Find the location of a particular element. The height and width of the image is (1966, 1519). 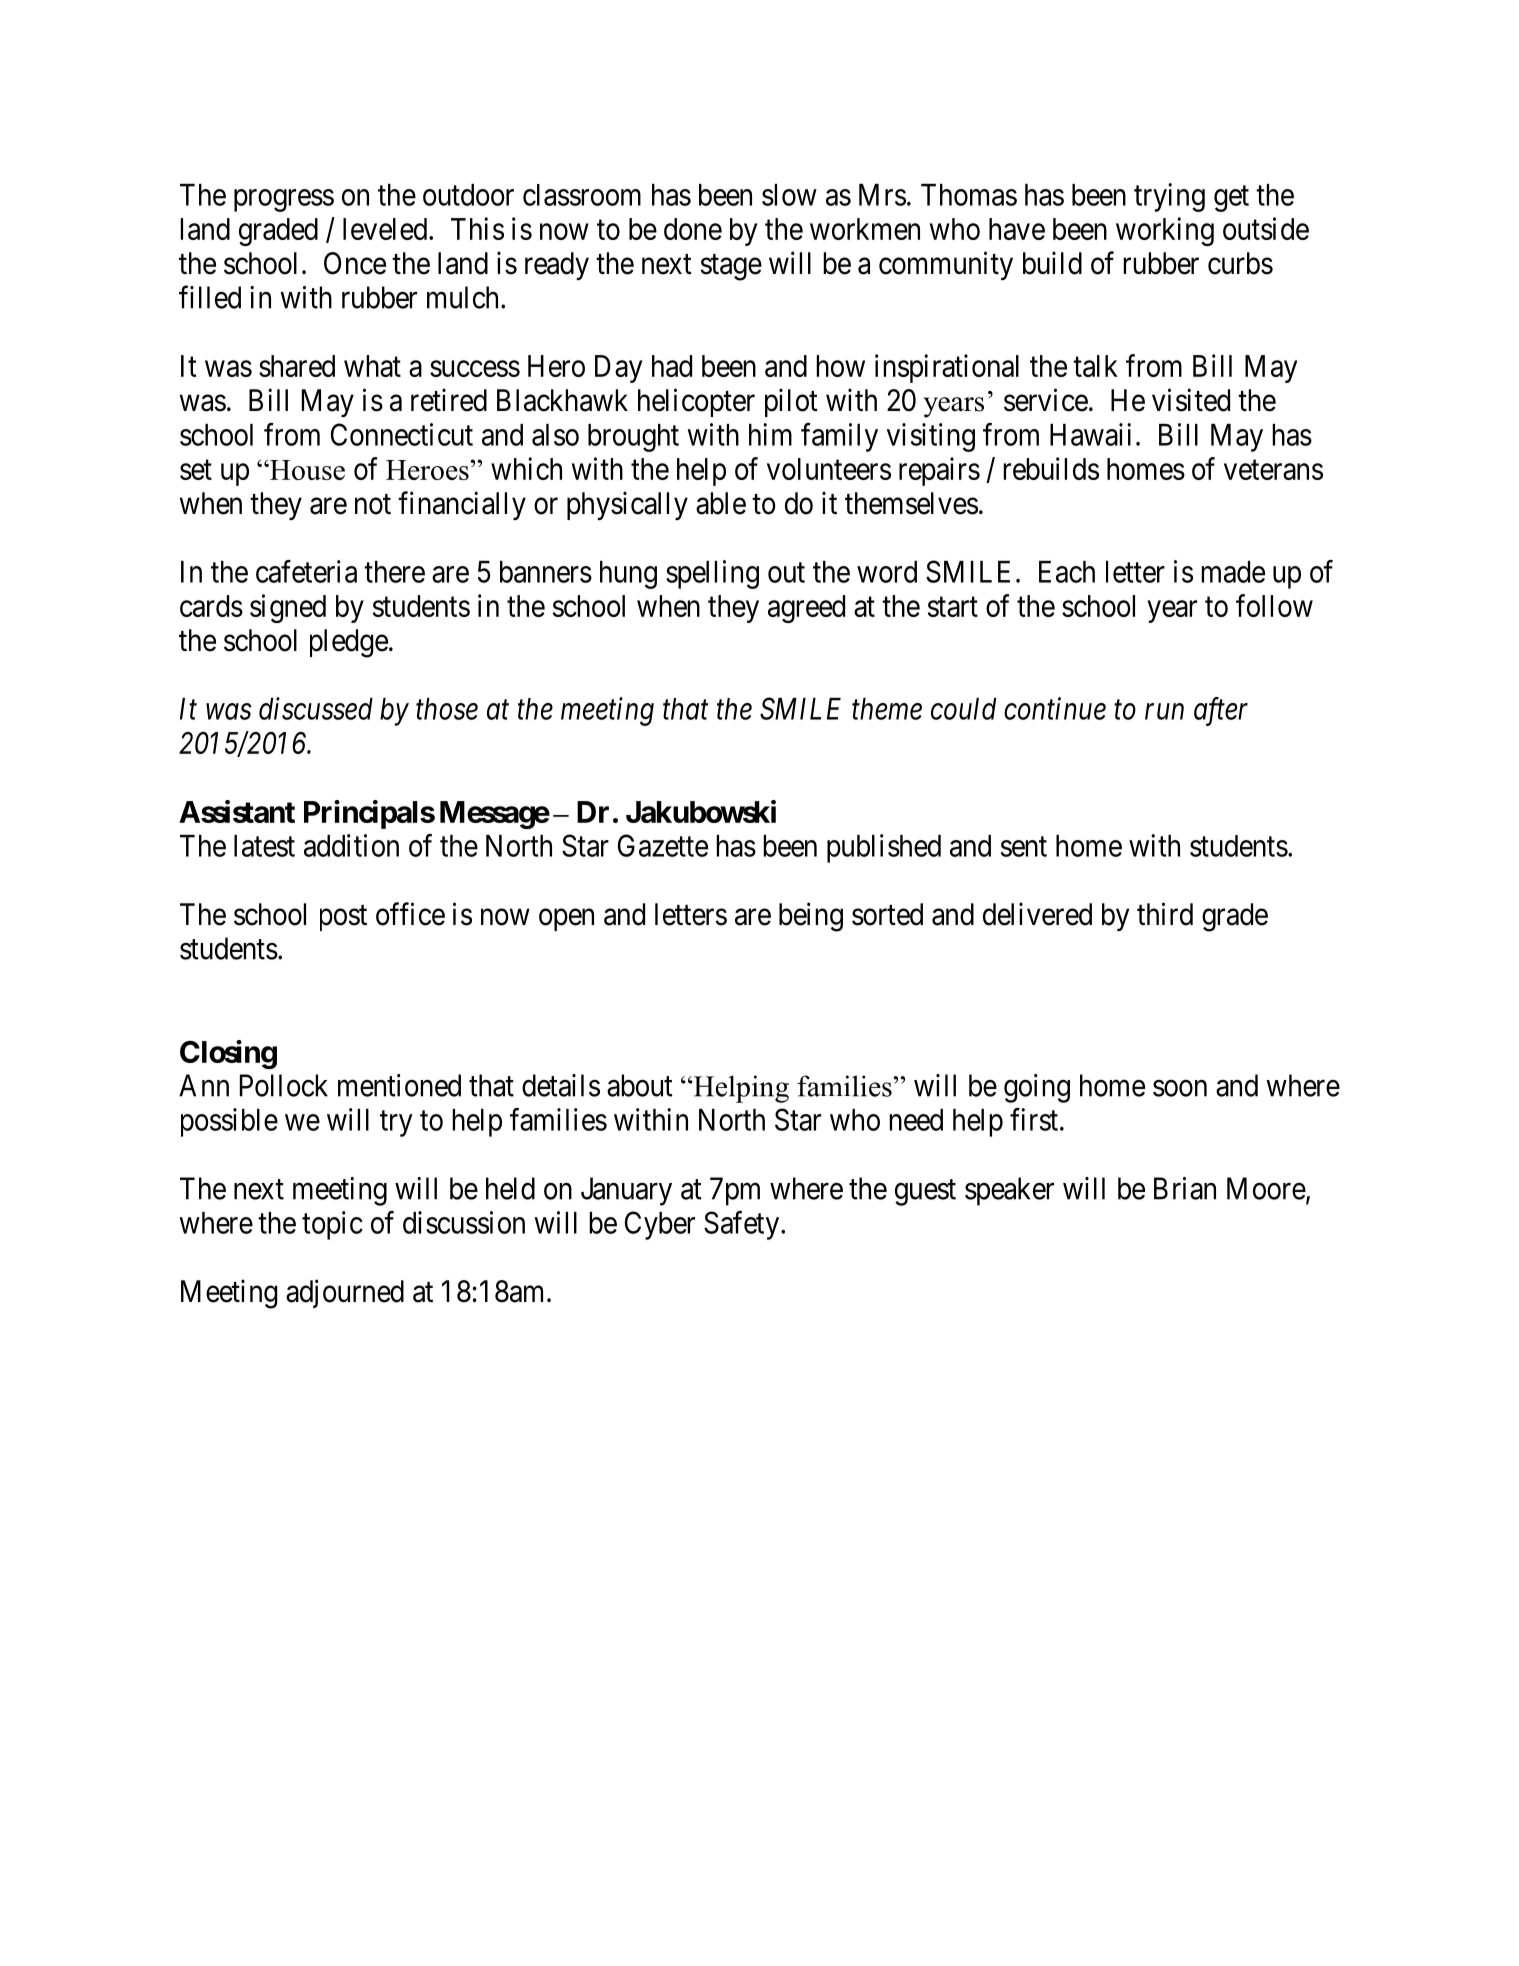

Brian is located at coordinates (1185, 1188).
